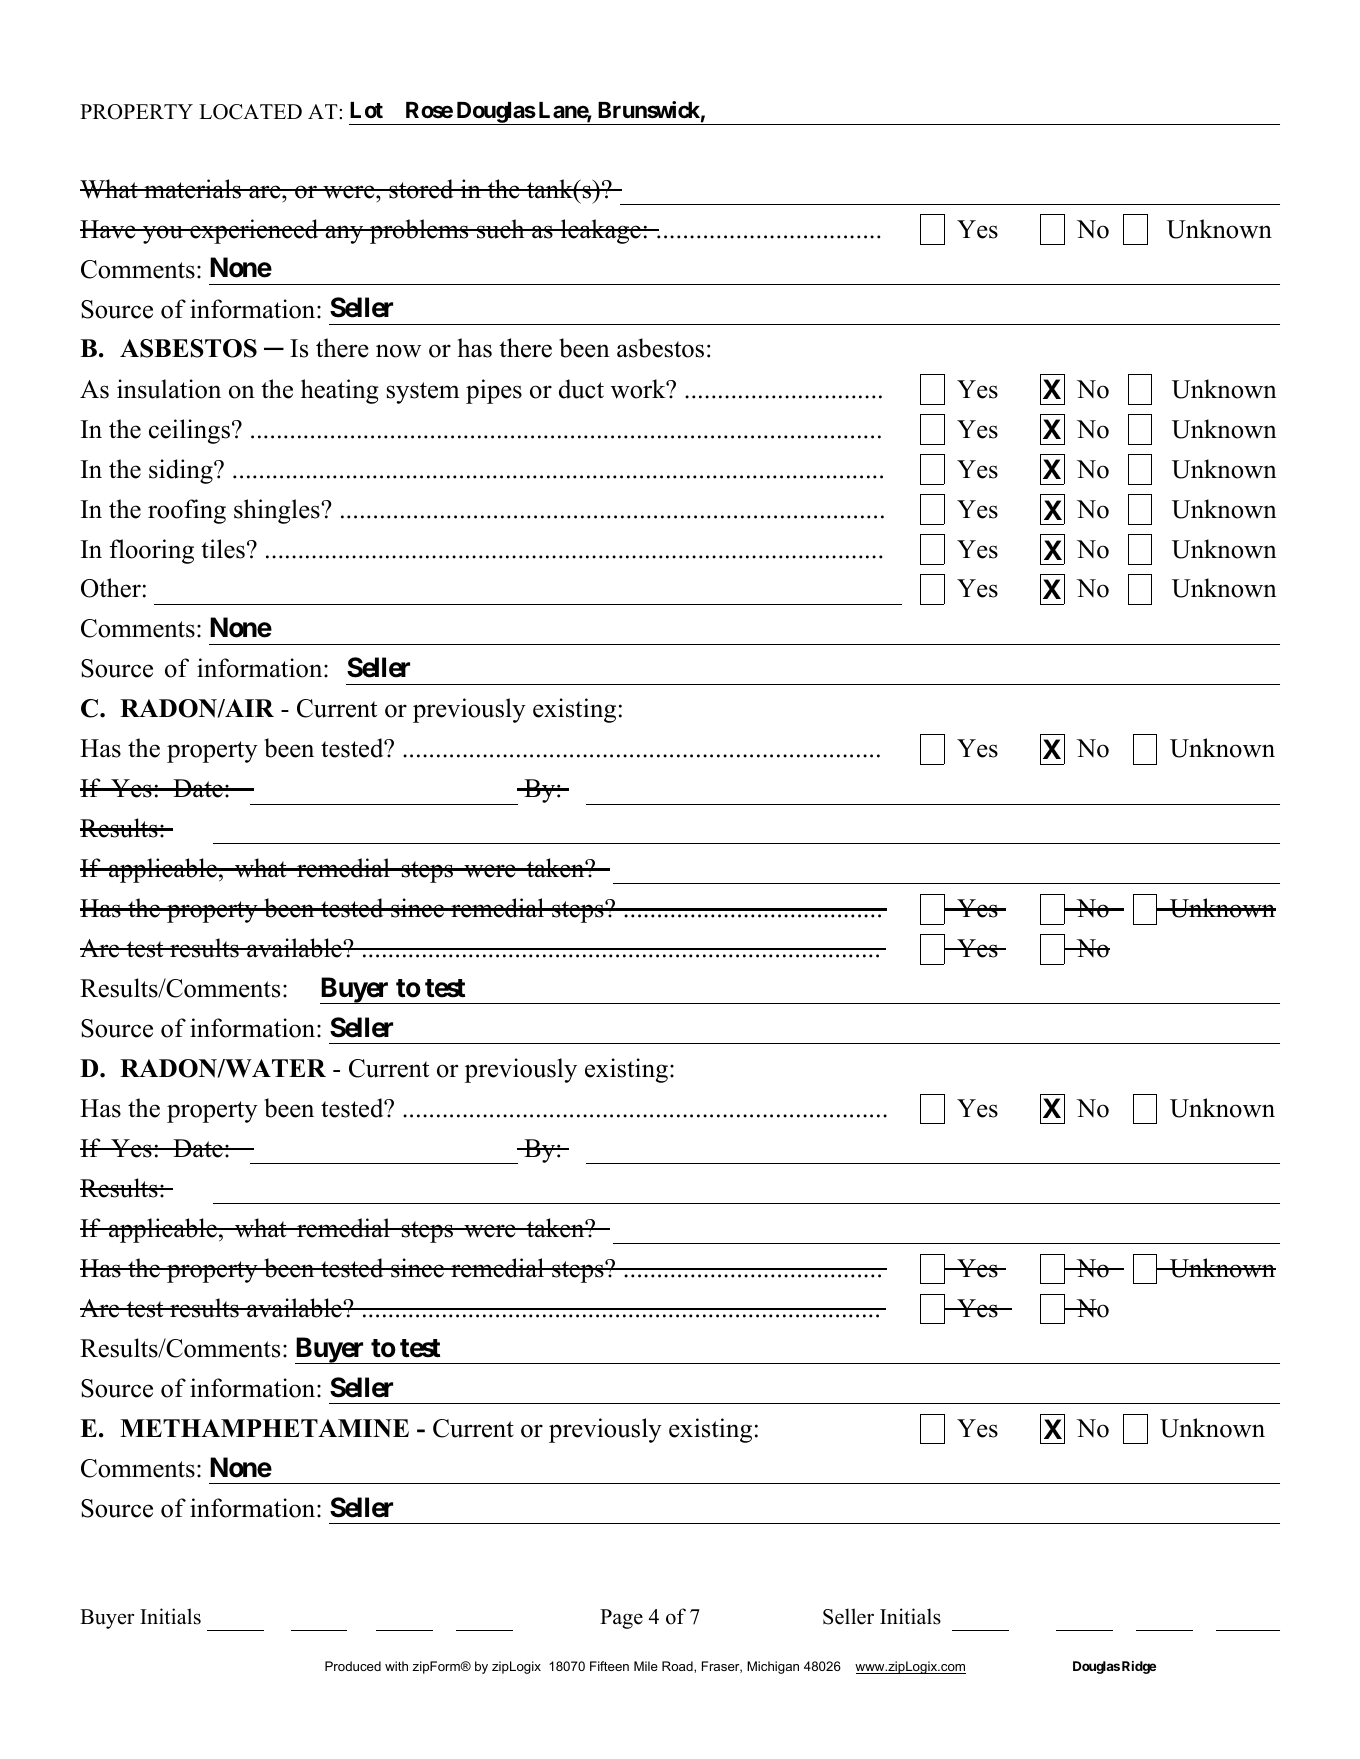  Describe the element at coordinates (646, 1666) in the image. I see `Mile` at that location.
